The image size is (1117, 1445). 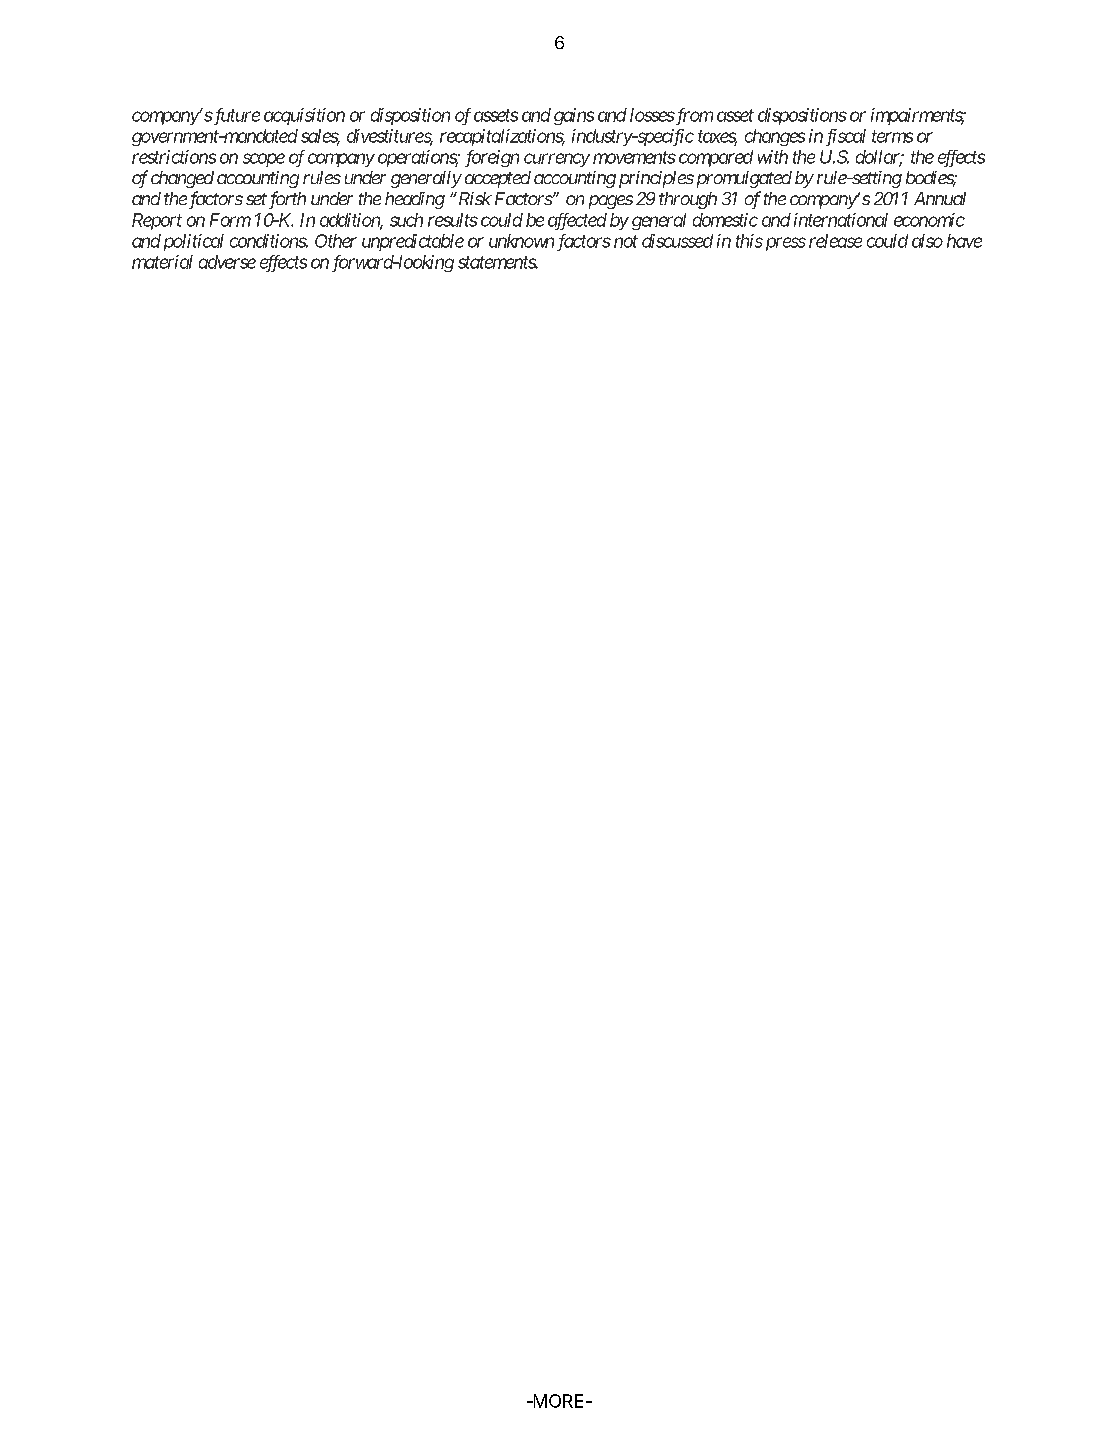 I want to click on adverse, so click(x=227, y=262).
